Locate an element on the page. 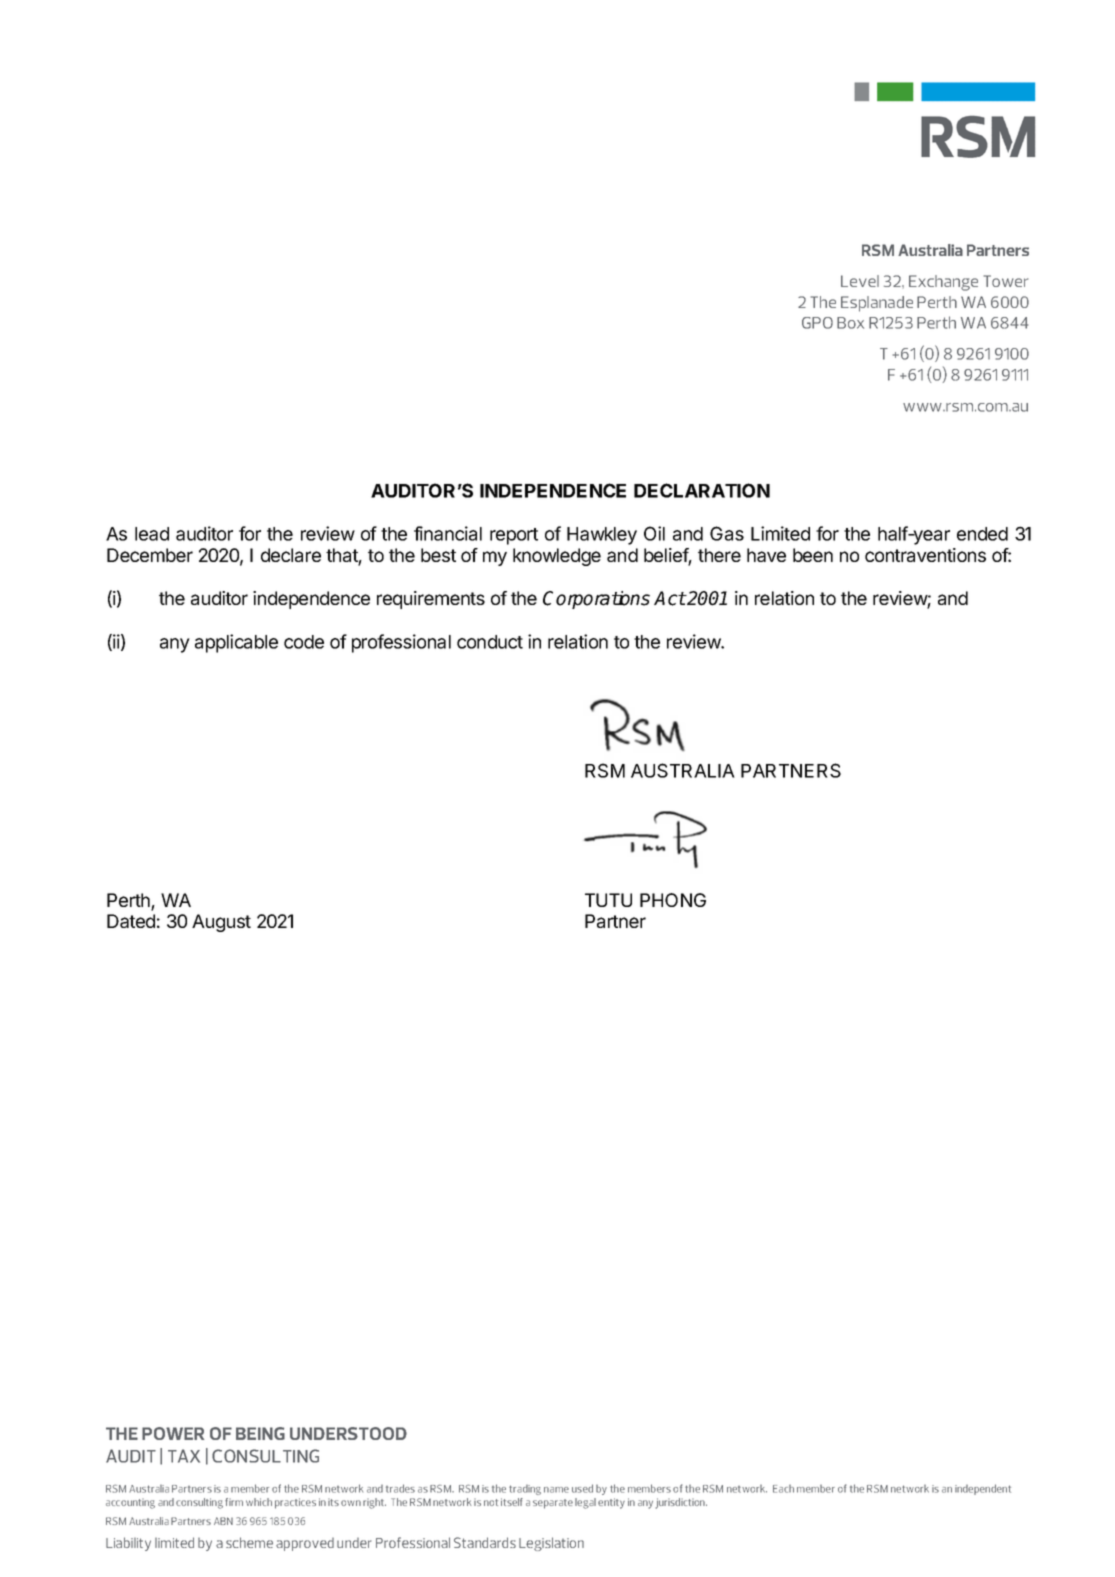  August is located at coordinates (221, 923).
